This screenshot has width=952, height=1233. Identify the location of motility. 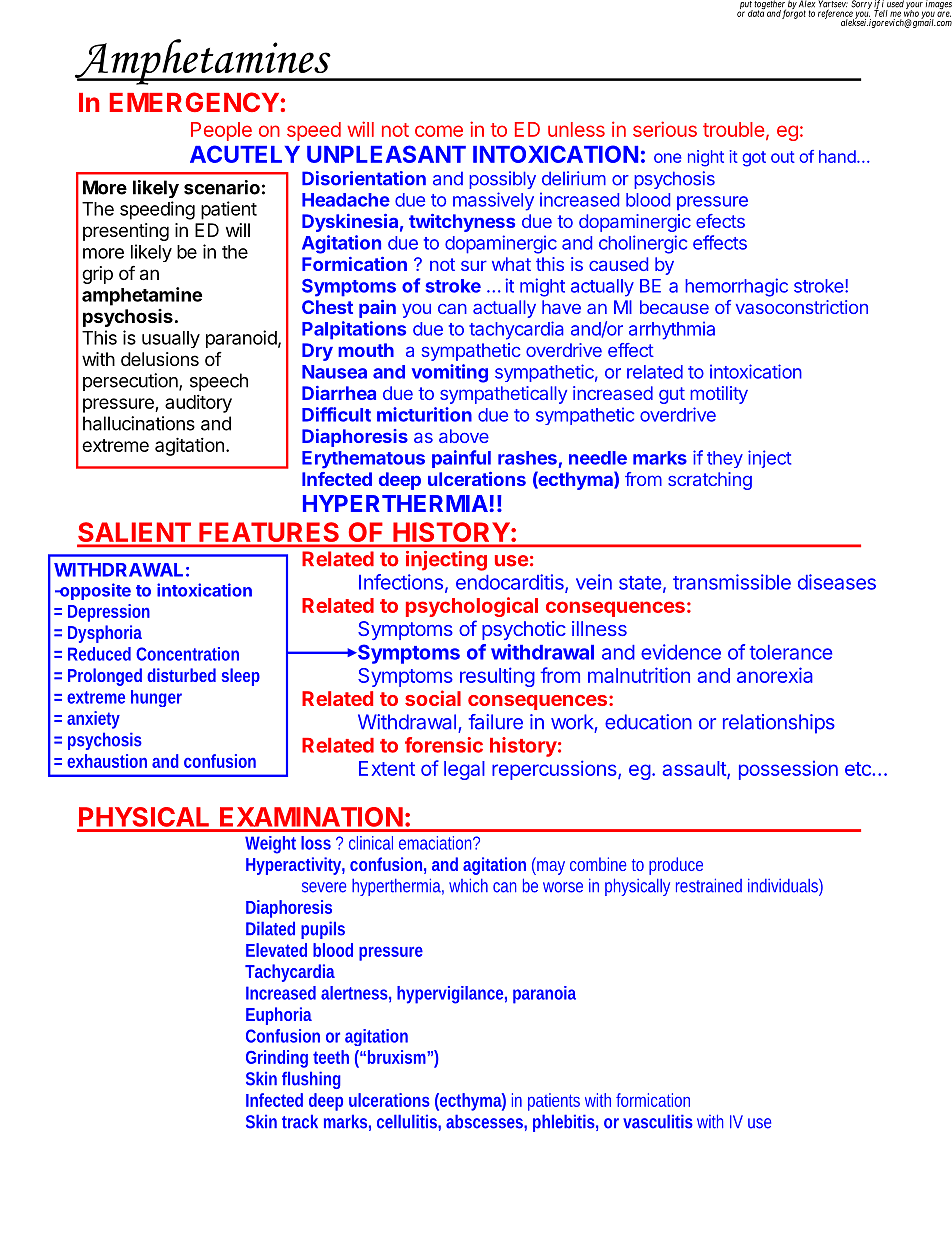
(719, 395).
